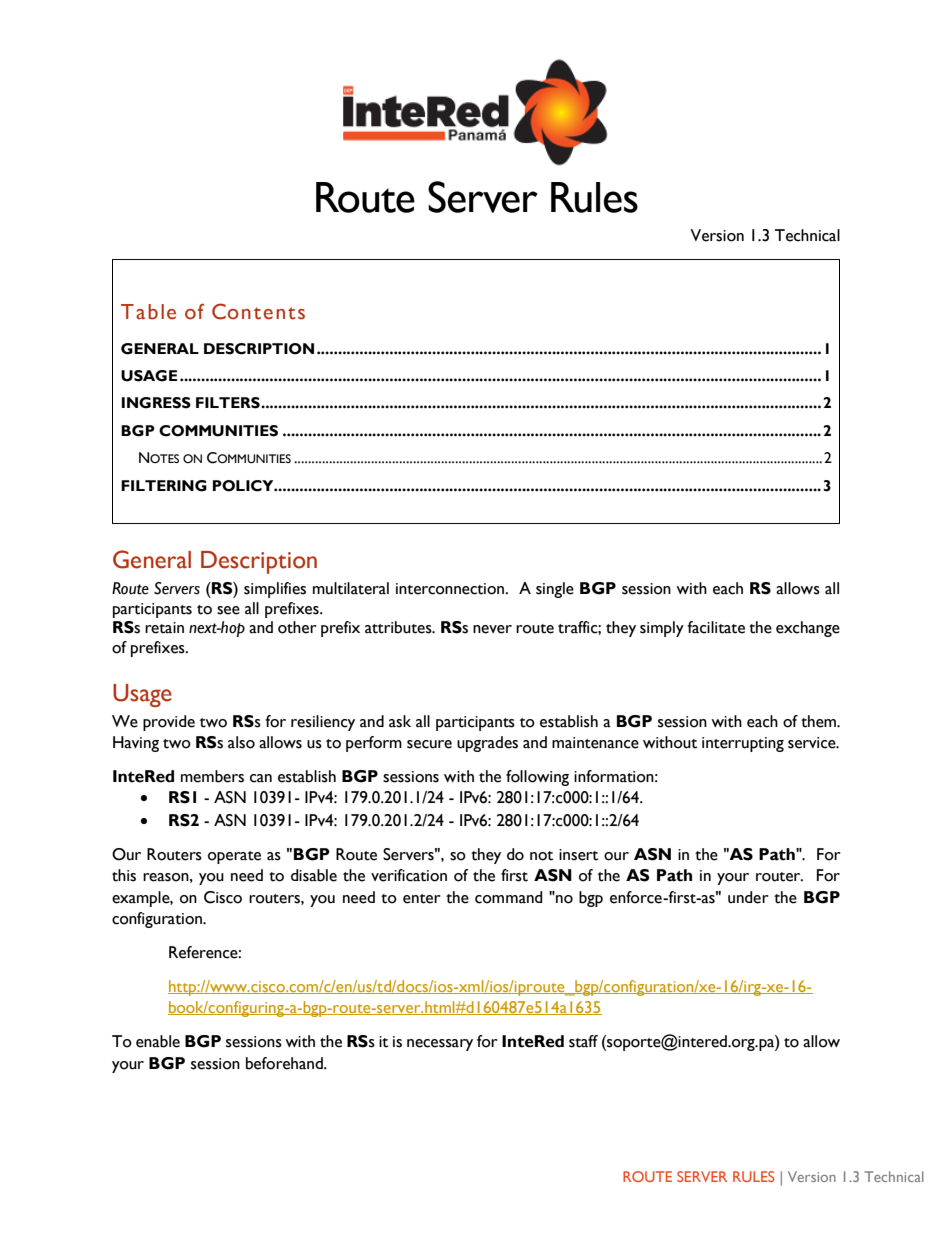 The image size is (952, 1233). What do you see at coordinates (743, 744) in the document?
I see `interrupting` at bounding box center [743, 744].
